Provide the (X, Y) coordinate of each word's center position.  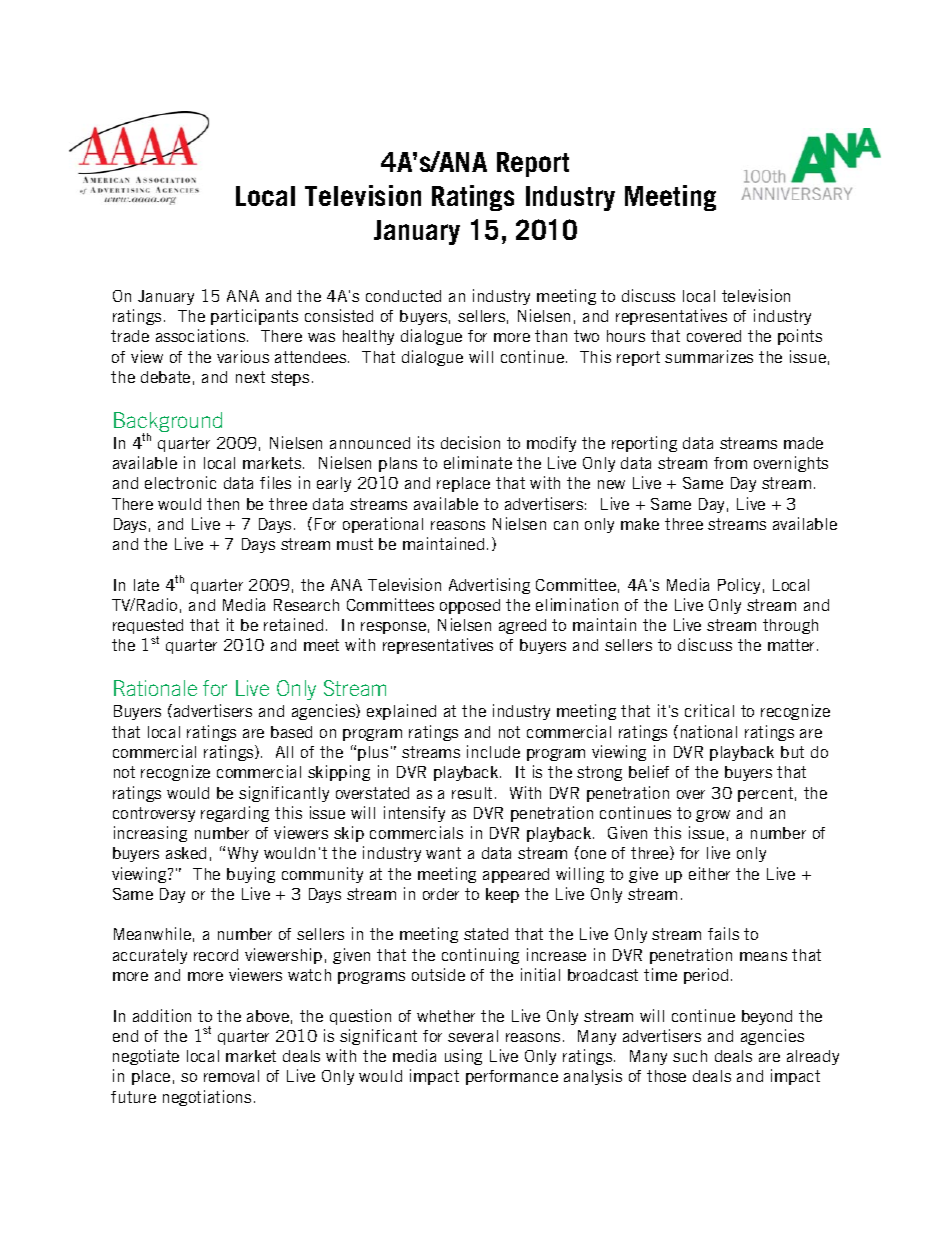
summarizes (709, 356)
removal (231, 1076)
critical (709, 710)
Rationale (155, 688)
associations (202, 335)
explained (401, 712)
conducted (403, 296)
